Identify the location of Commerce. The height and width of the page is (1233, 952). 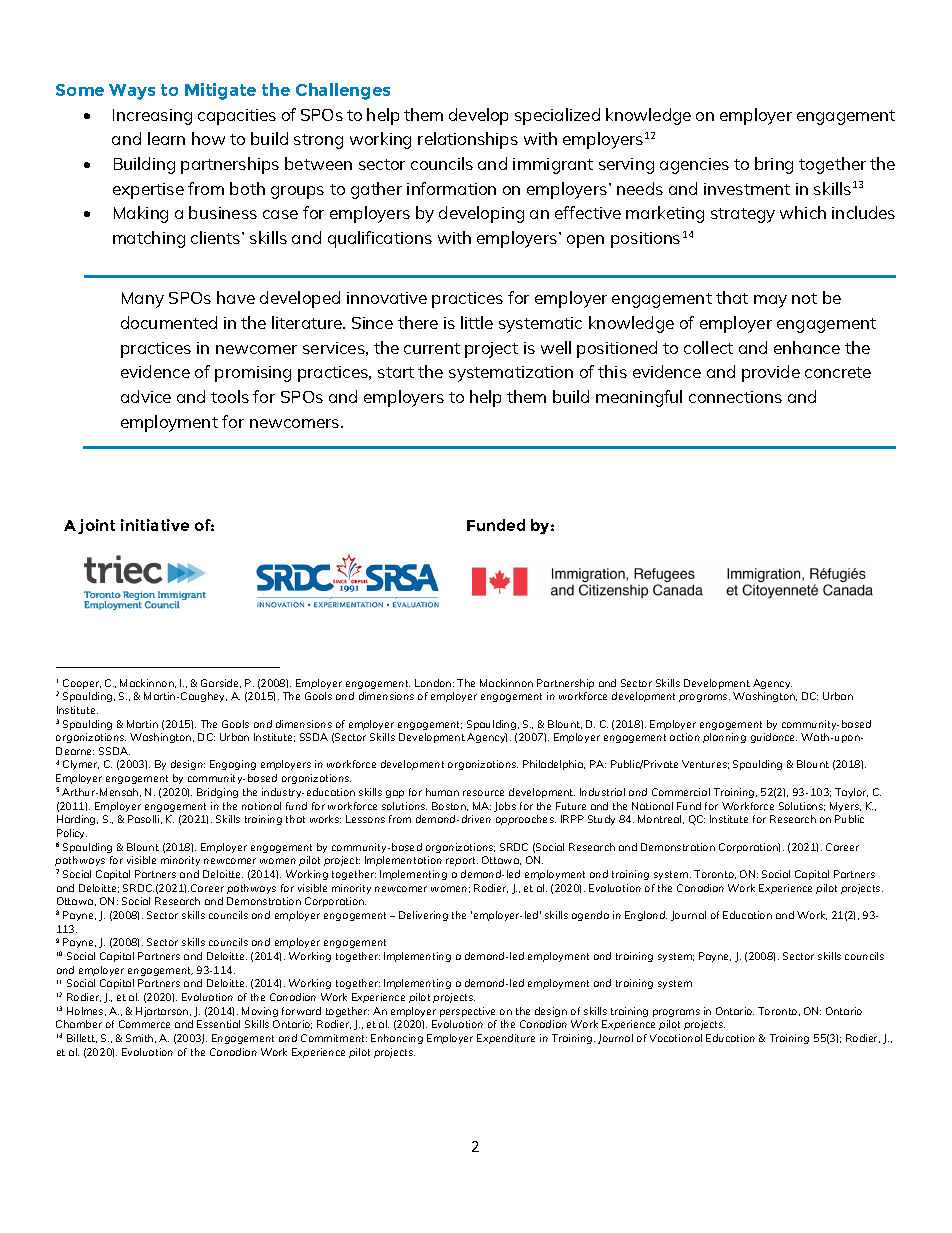
(144, 1024).
